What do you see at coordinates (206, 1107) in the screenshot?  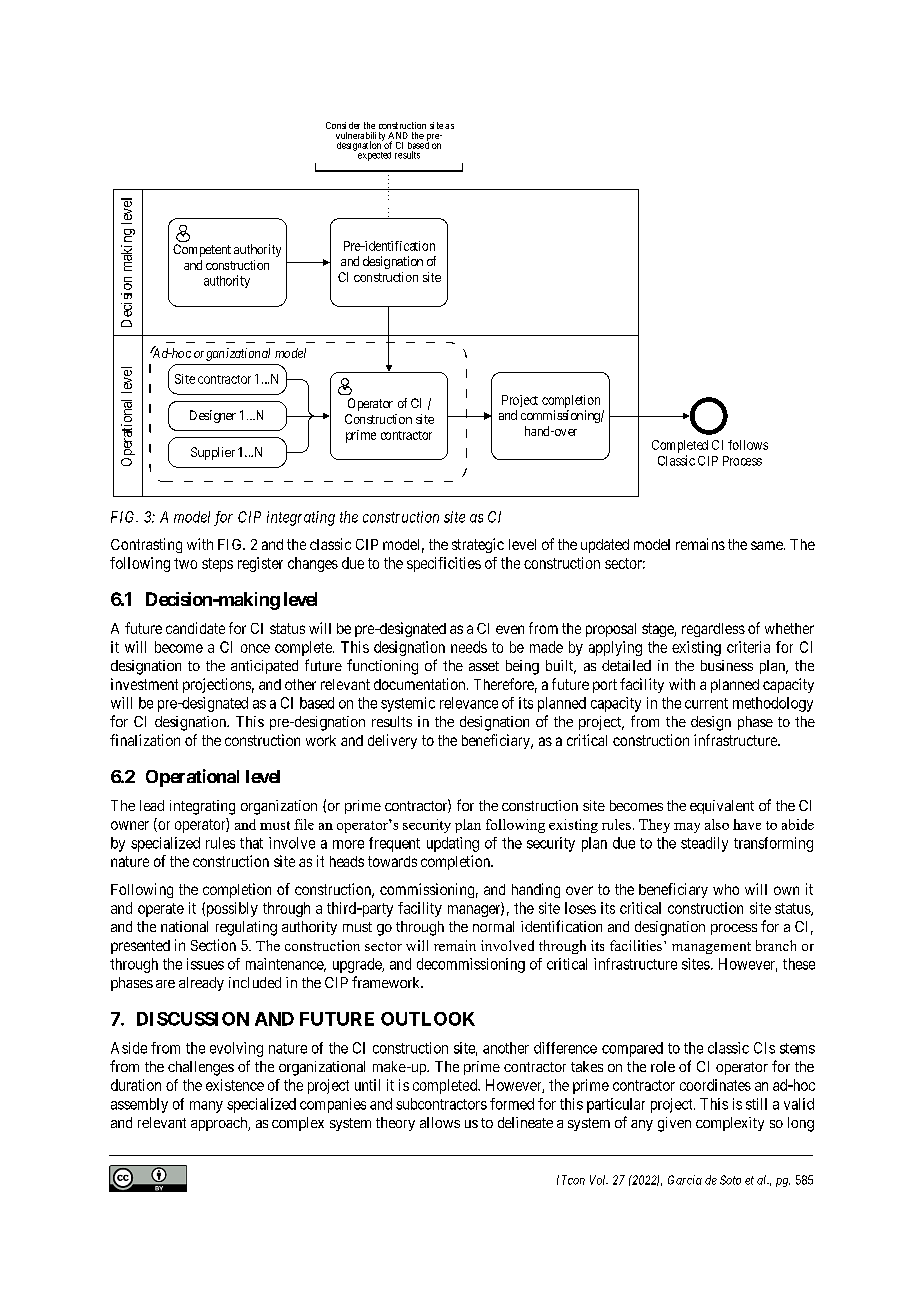 I see `many` at bounding box center [206, 1107].
